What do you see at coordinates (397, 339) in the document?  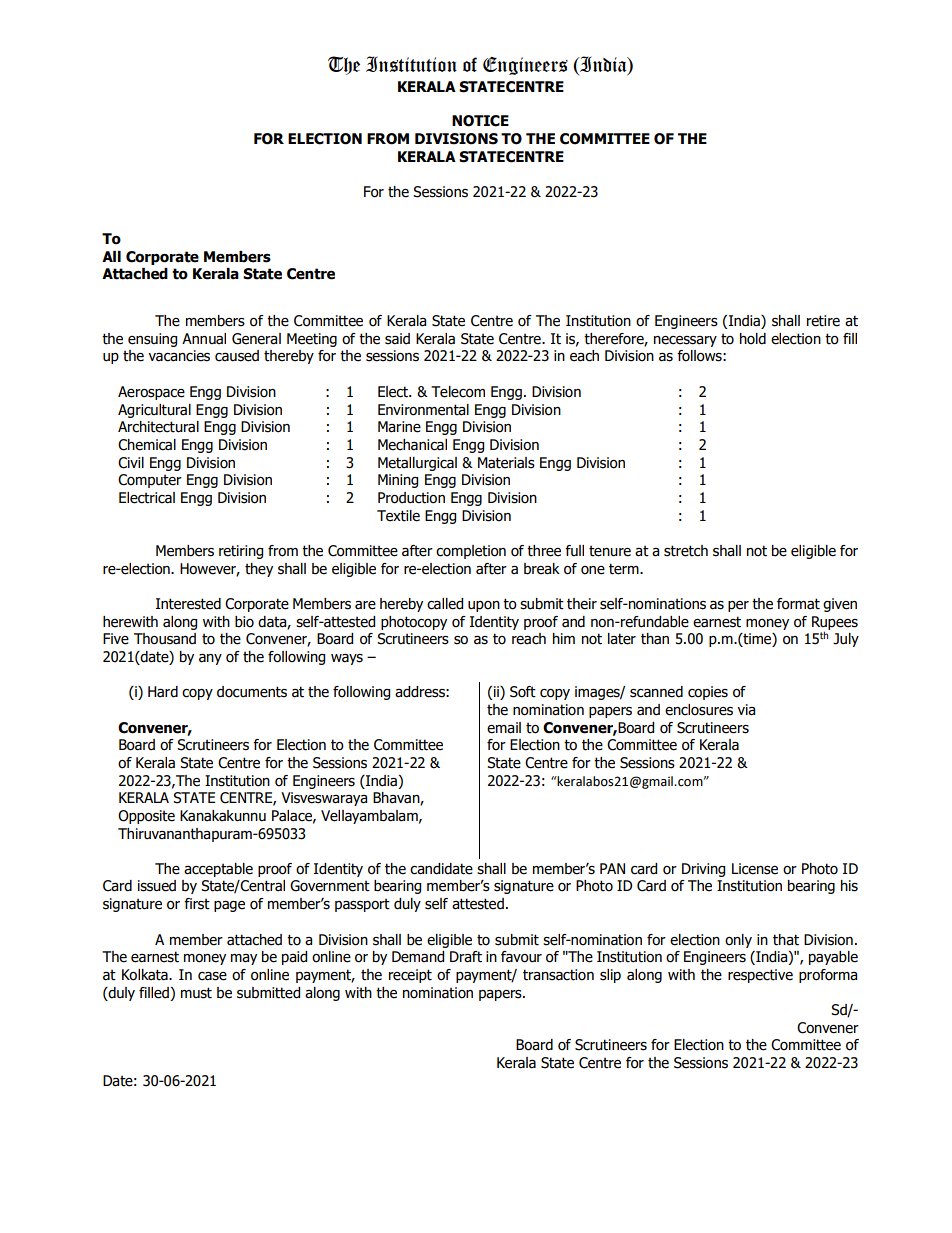 I see `said` at bounding box center [397, 339].
